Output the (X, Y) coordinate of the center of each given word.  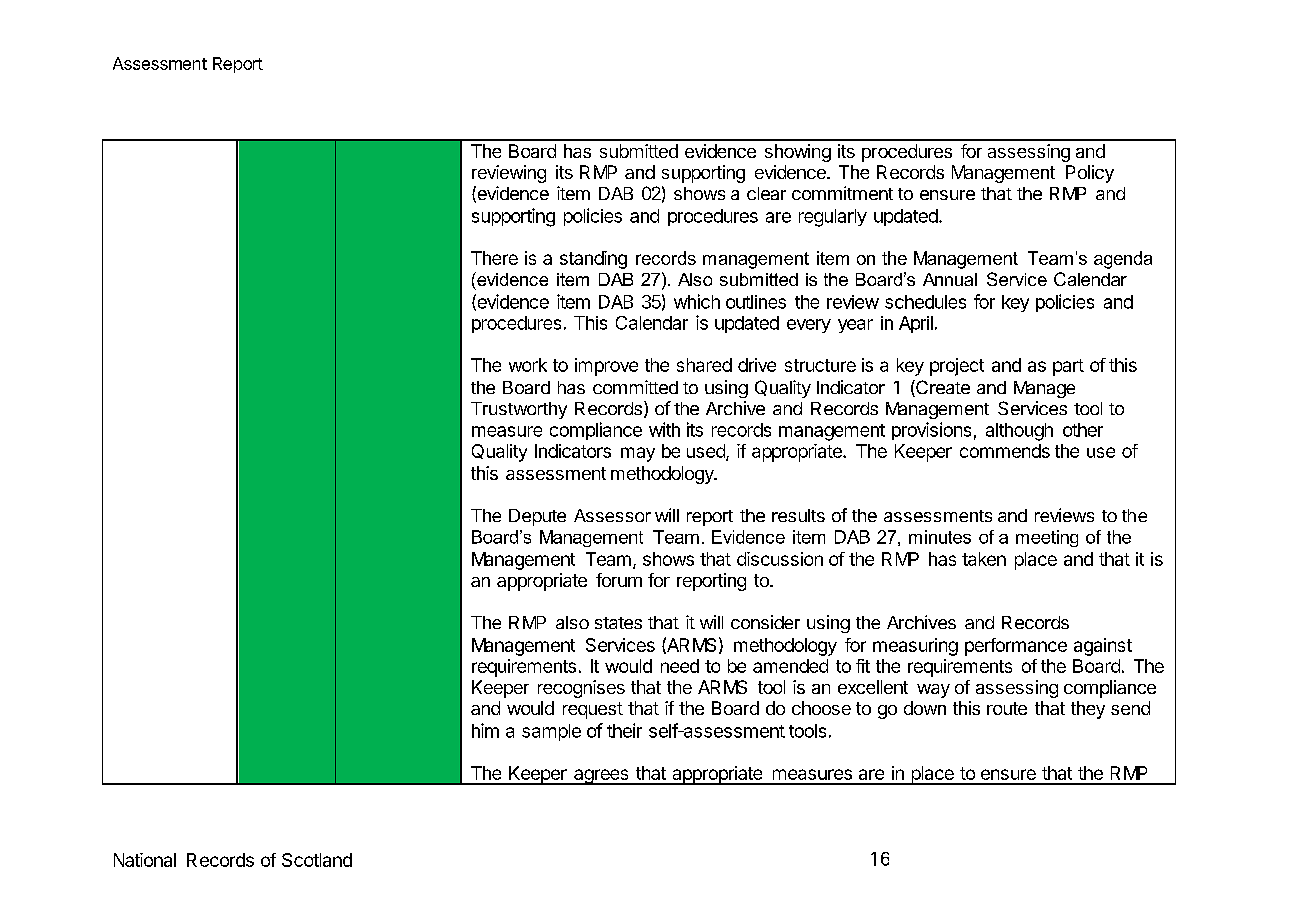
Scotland (317, 860)
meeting (1047, 538)
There (494, 258)
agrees (601, 777)
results (798, 515)
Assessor (612, 515)
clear (766, 193)
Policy (1090, 174)
